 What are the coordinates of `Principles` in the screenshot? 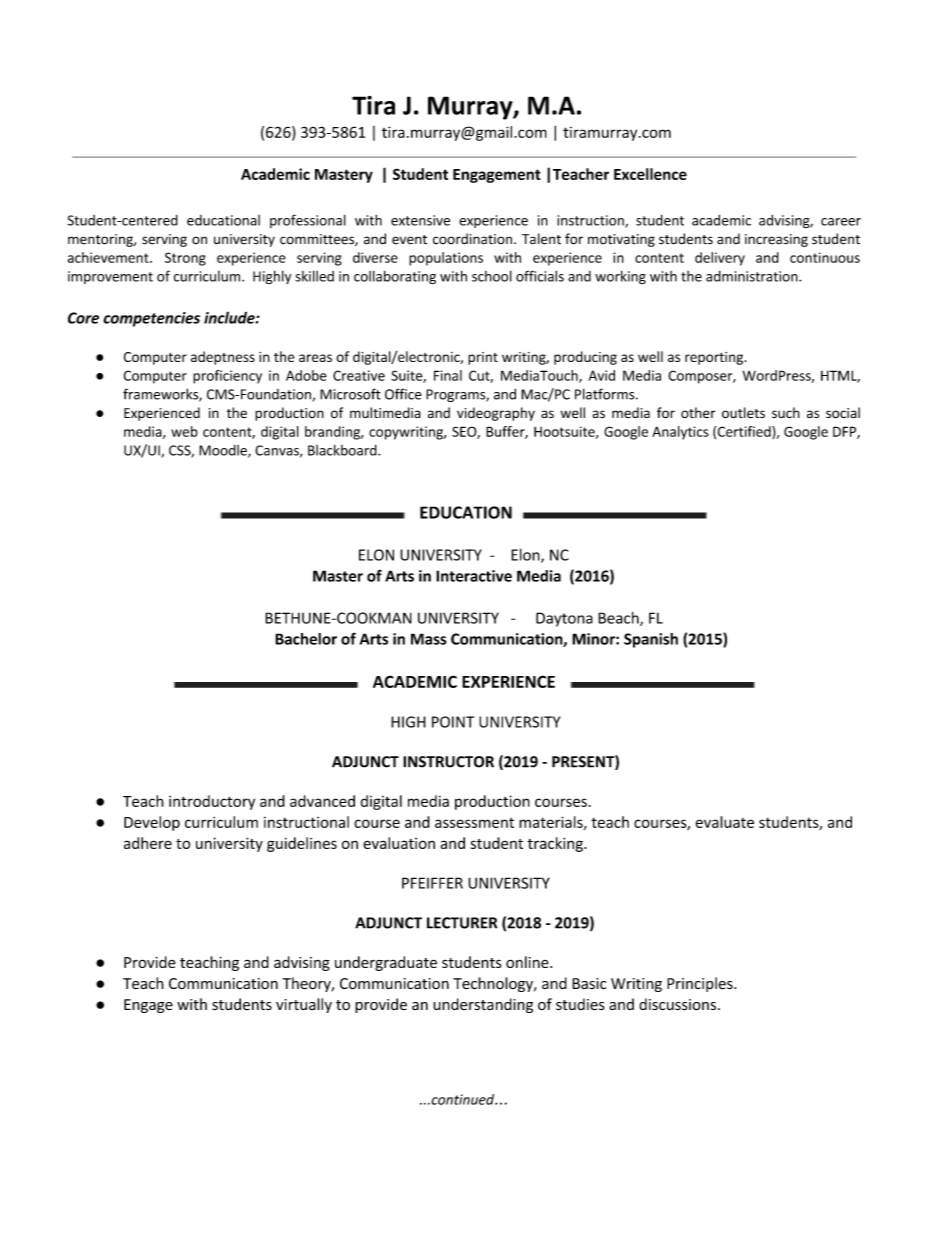 It's located at (701, 984).
